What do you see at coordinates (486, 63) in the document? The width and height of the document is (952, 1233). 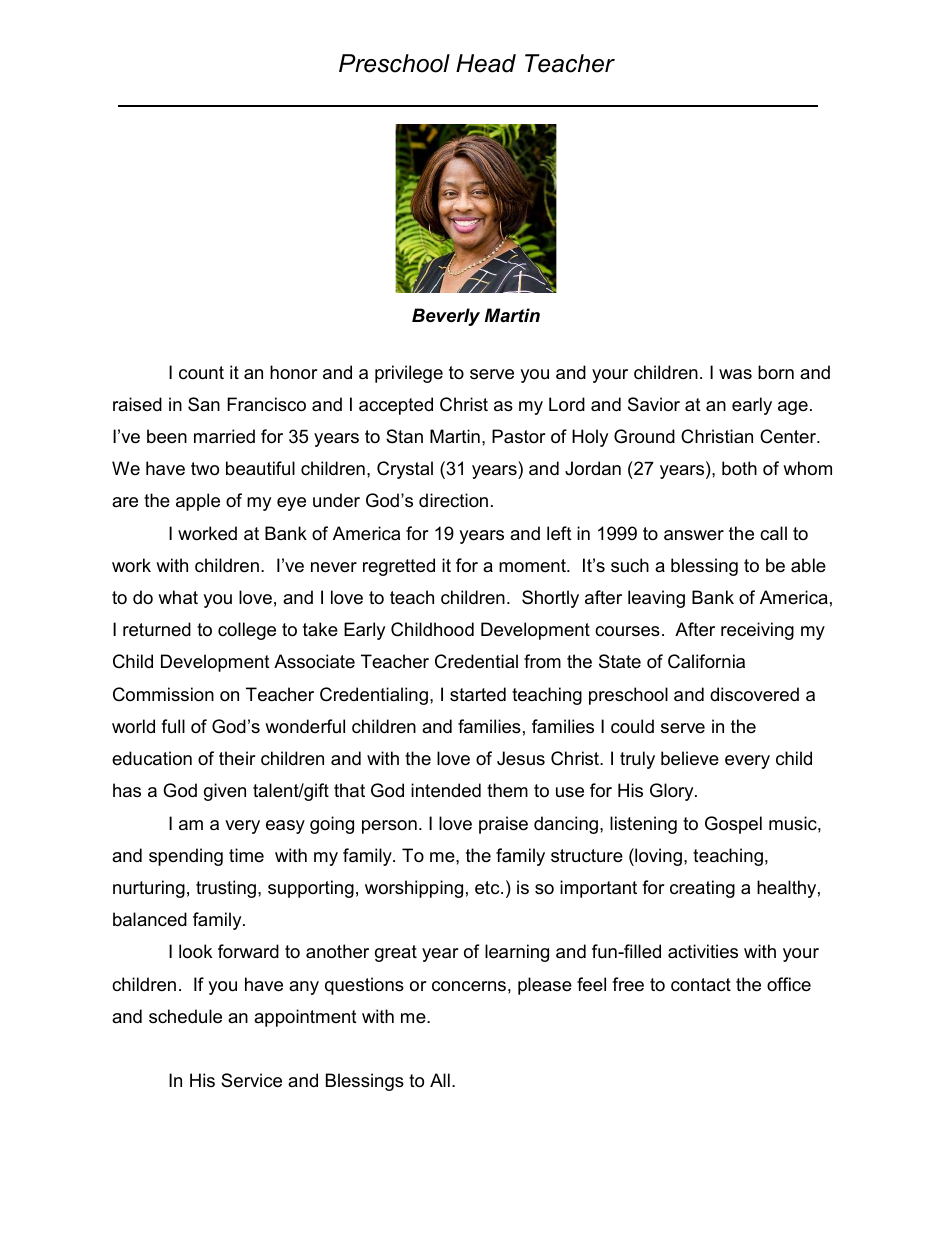 I see `Head` at bounding box center [486, 63].
